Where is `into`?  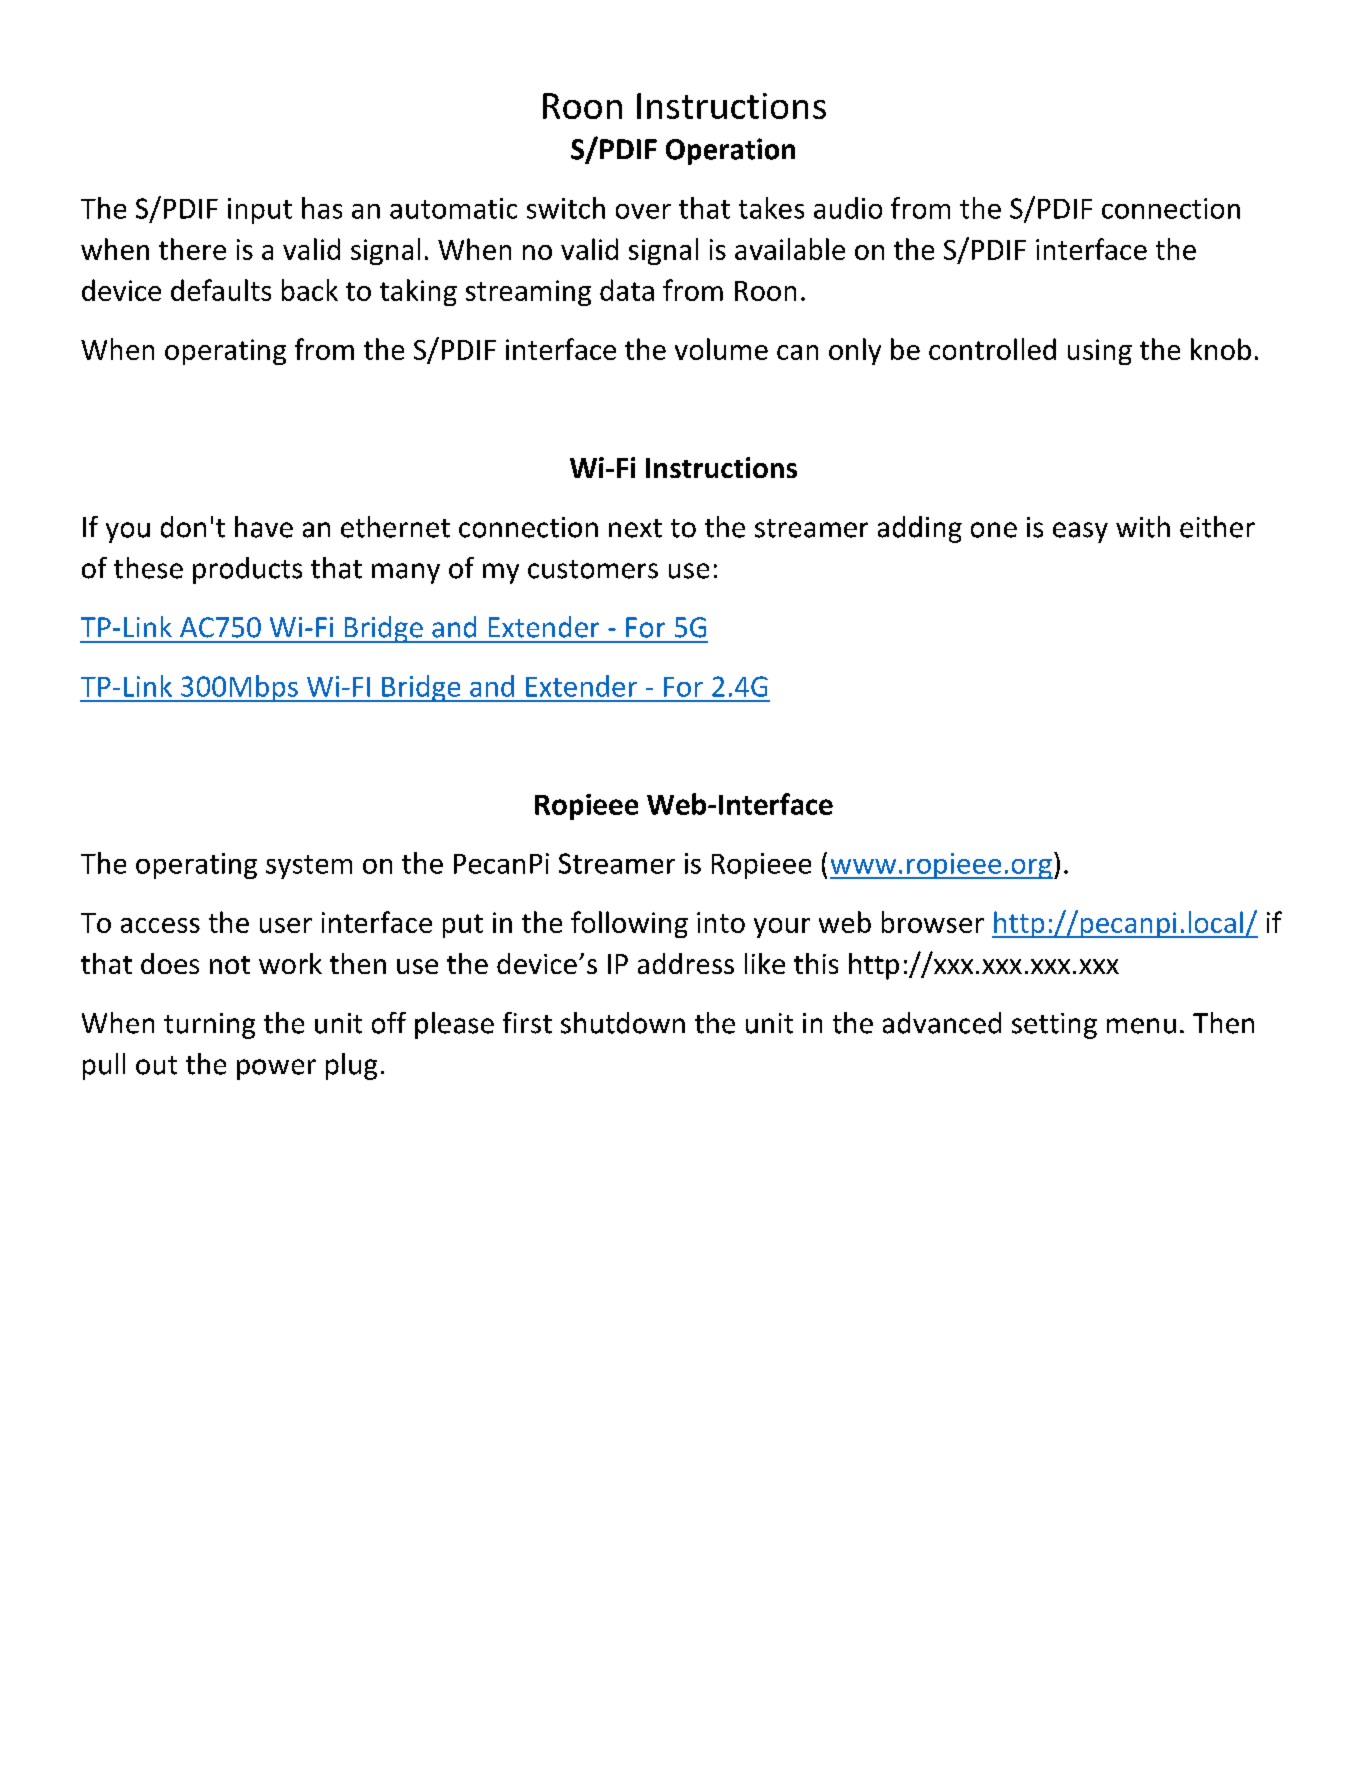 into is located at coordinates (721, 922).
